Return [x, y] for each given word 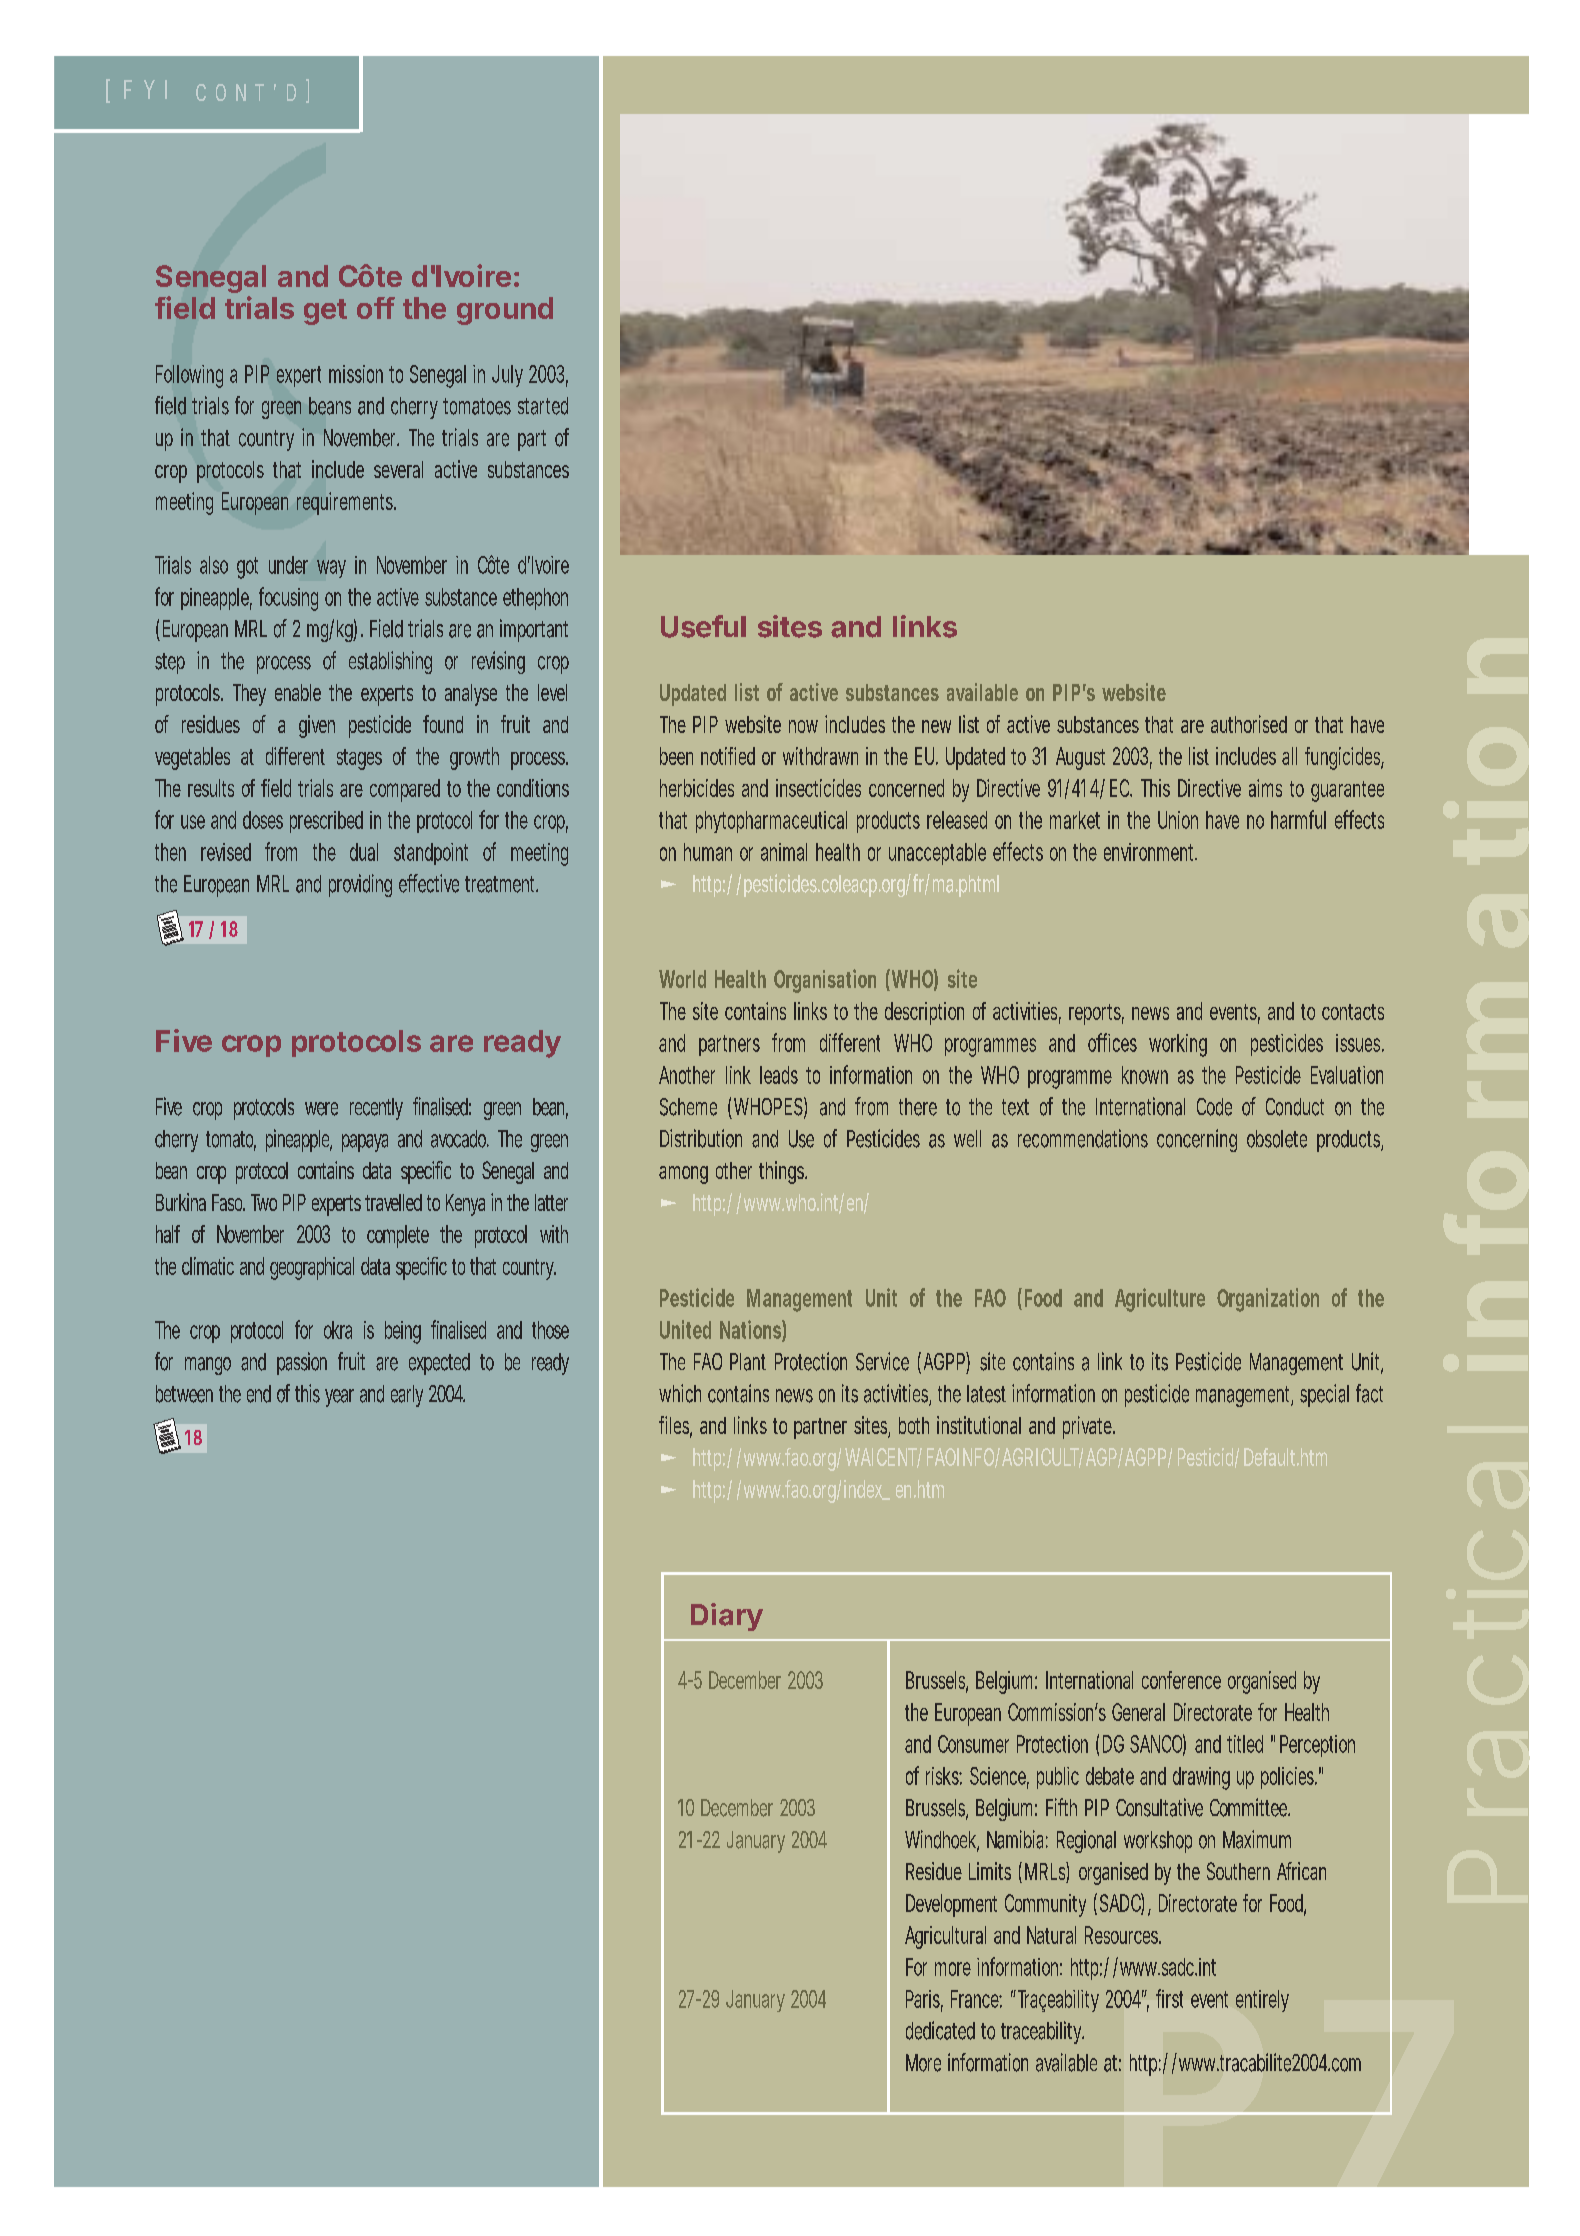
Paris [924, 2000]
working [1178, 1045]
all [1289, 756]
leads [779, 1075]
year [339, 1398]
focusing [288, 599]
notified [728, 756]
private [1088, 1427]
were [321, 1109]
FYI [145, 89]
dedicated [940, 2030]
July [507, 376]
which [680, 1393]
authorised [1249, 724]
